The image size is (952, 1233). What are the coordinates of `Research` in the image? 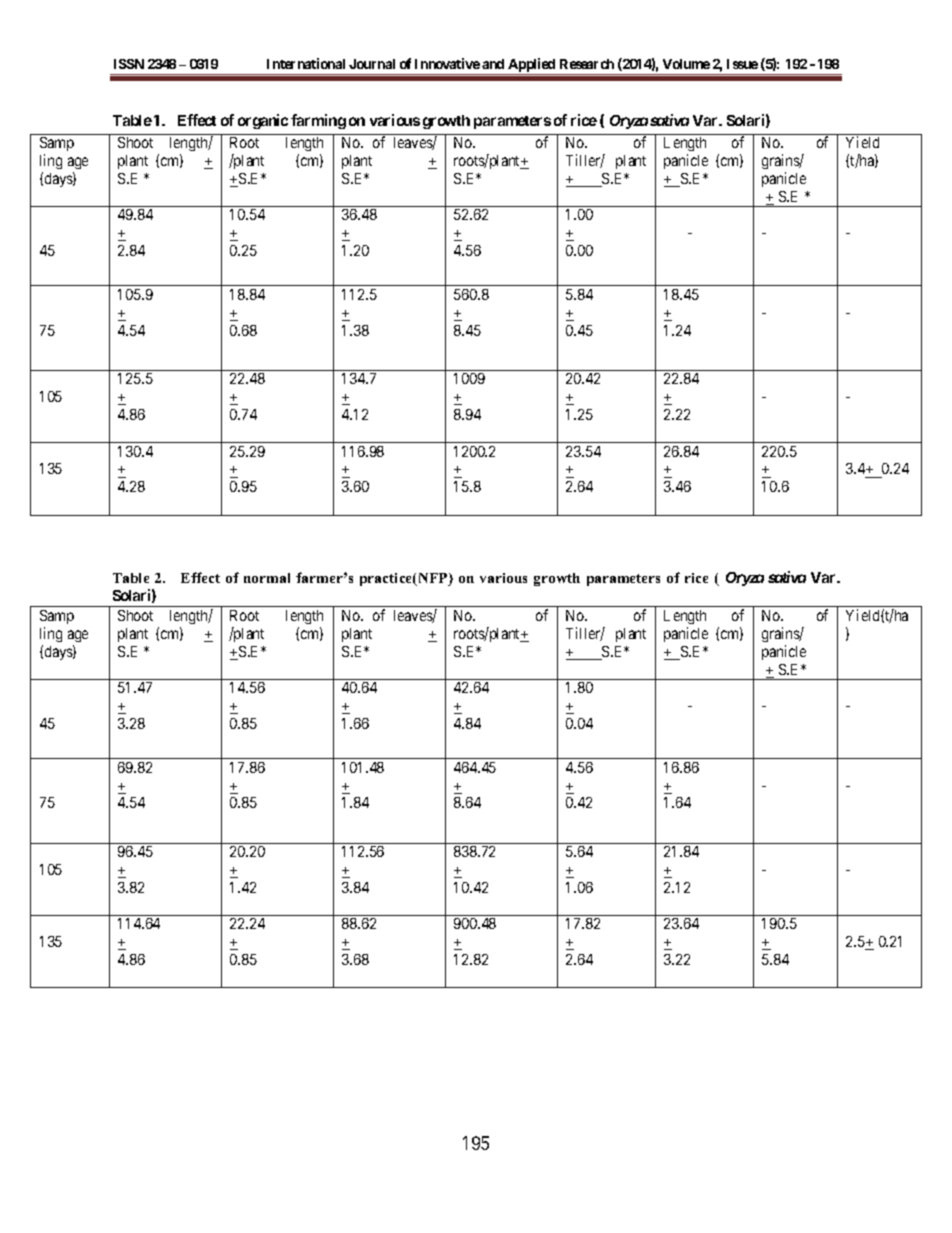 It's located at (587, 64).
